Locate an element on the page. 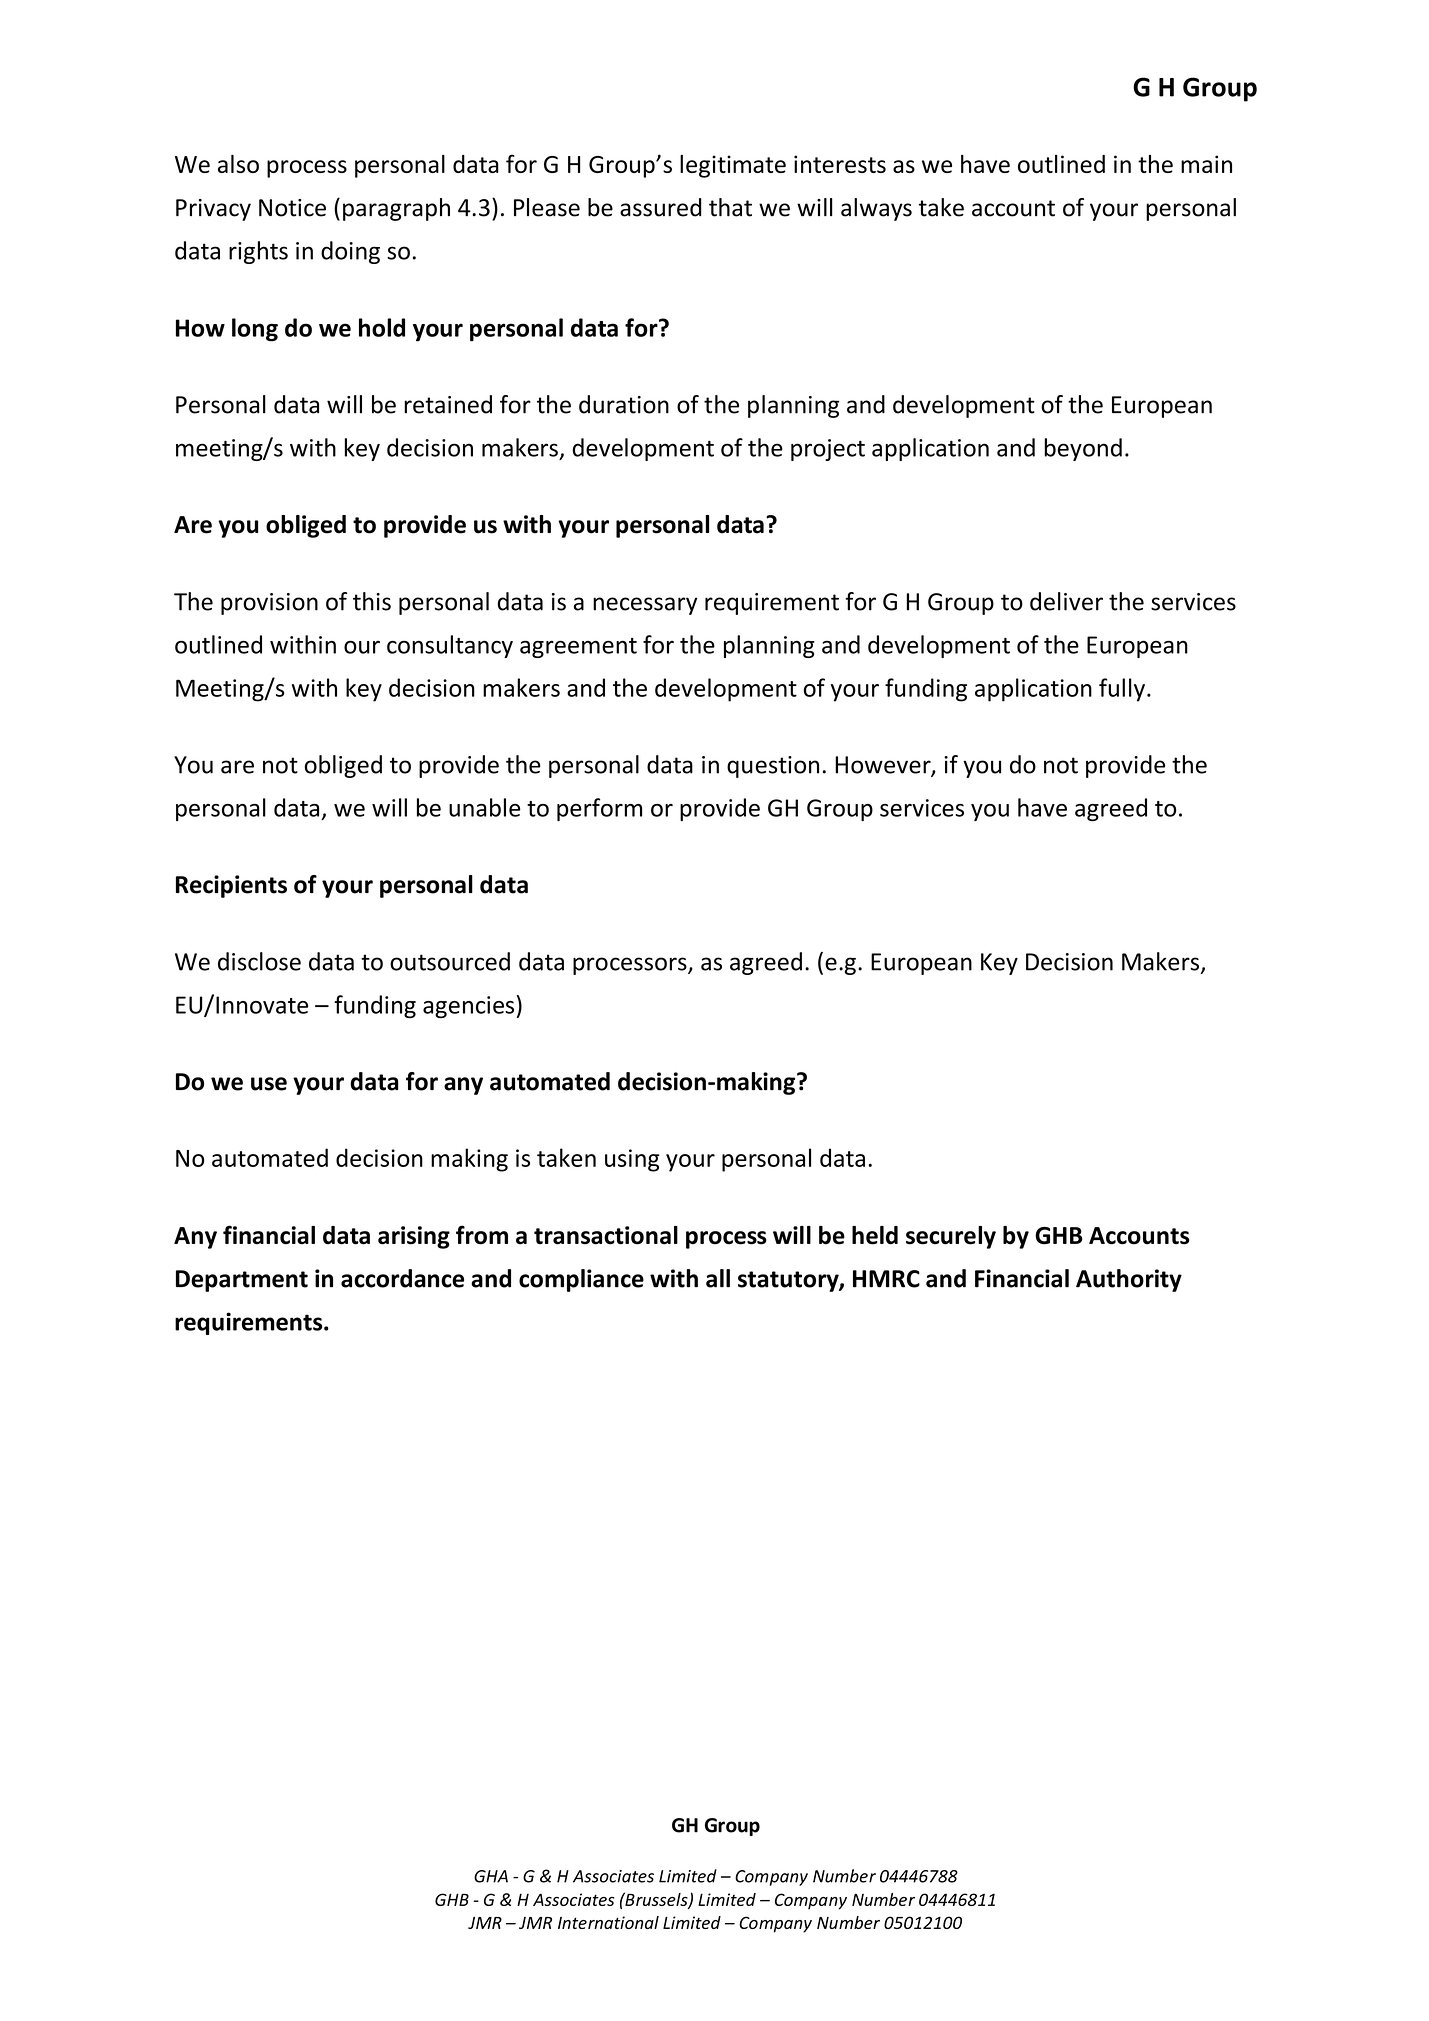 The height and width of the document is (2021, 1429). GHA is located at coordinates (491, 1876).
